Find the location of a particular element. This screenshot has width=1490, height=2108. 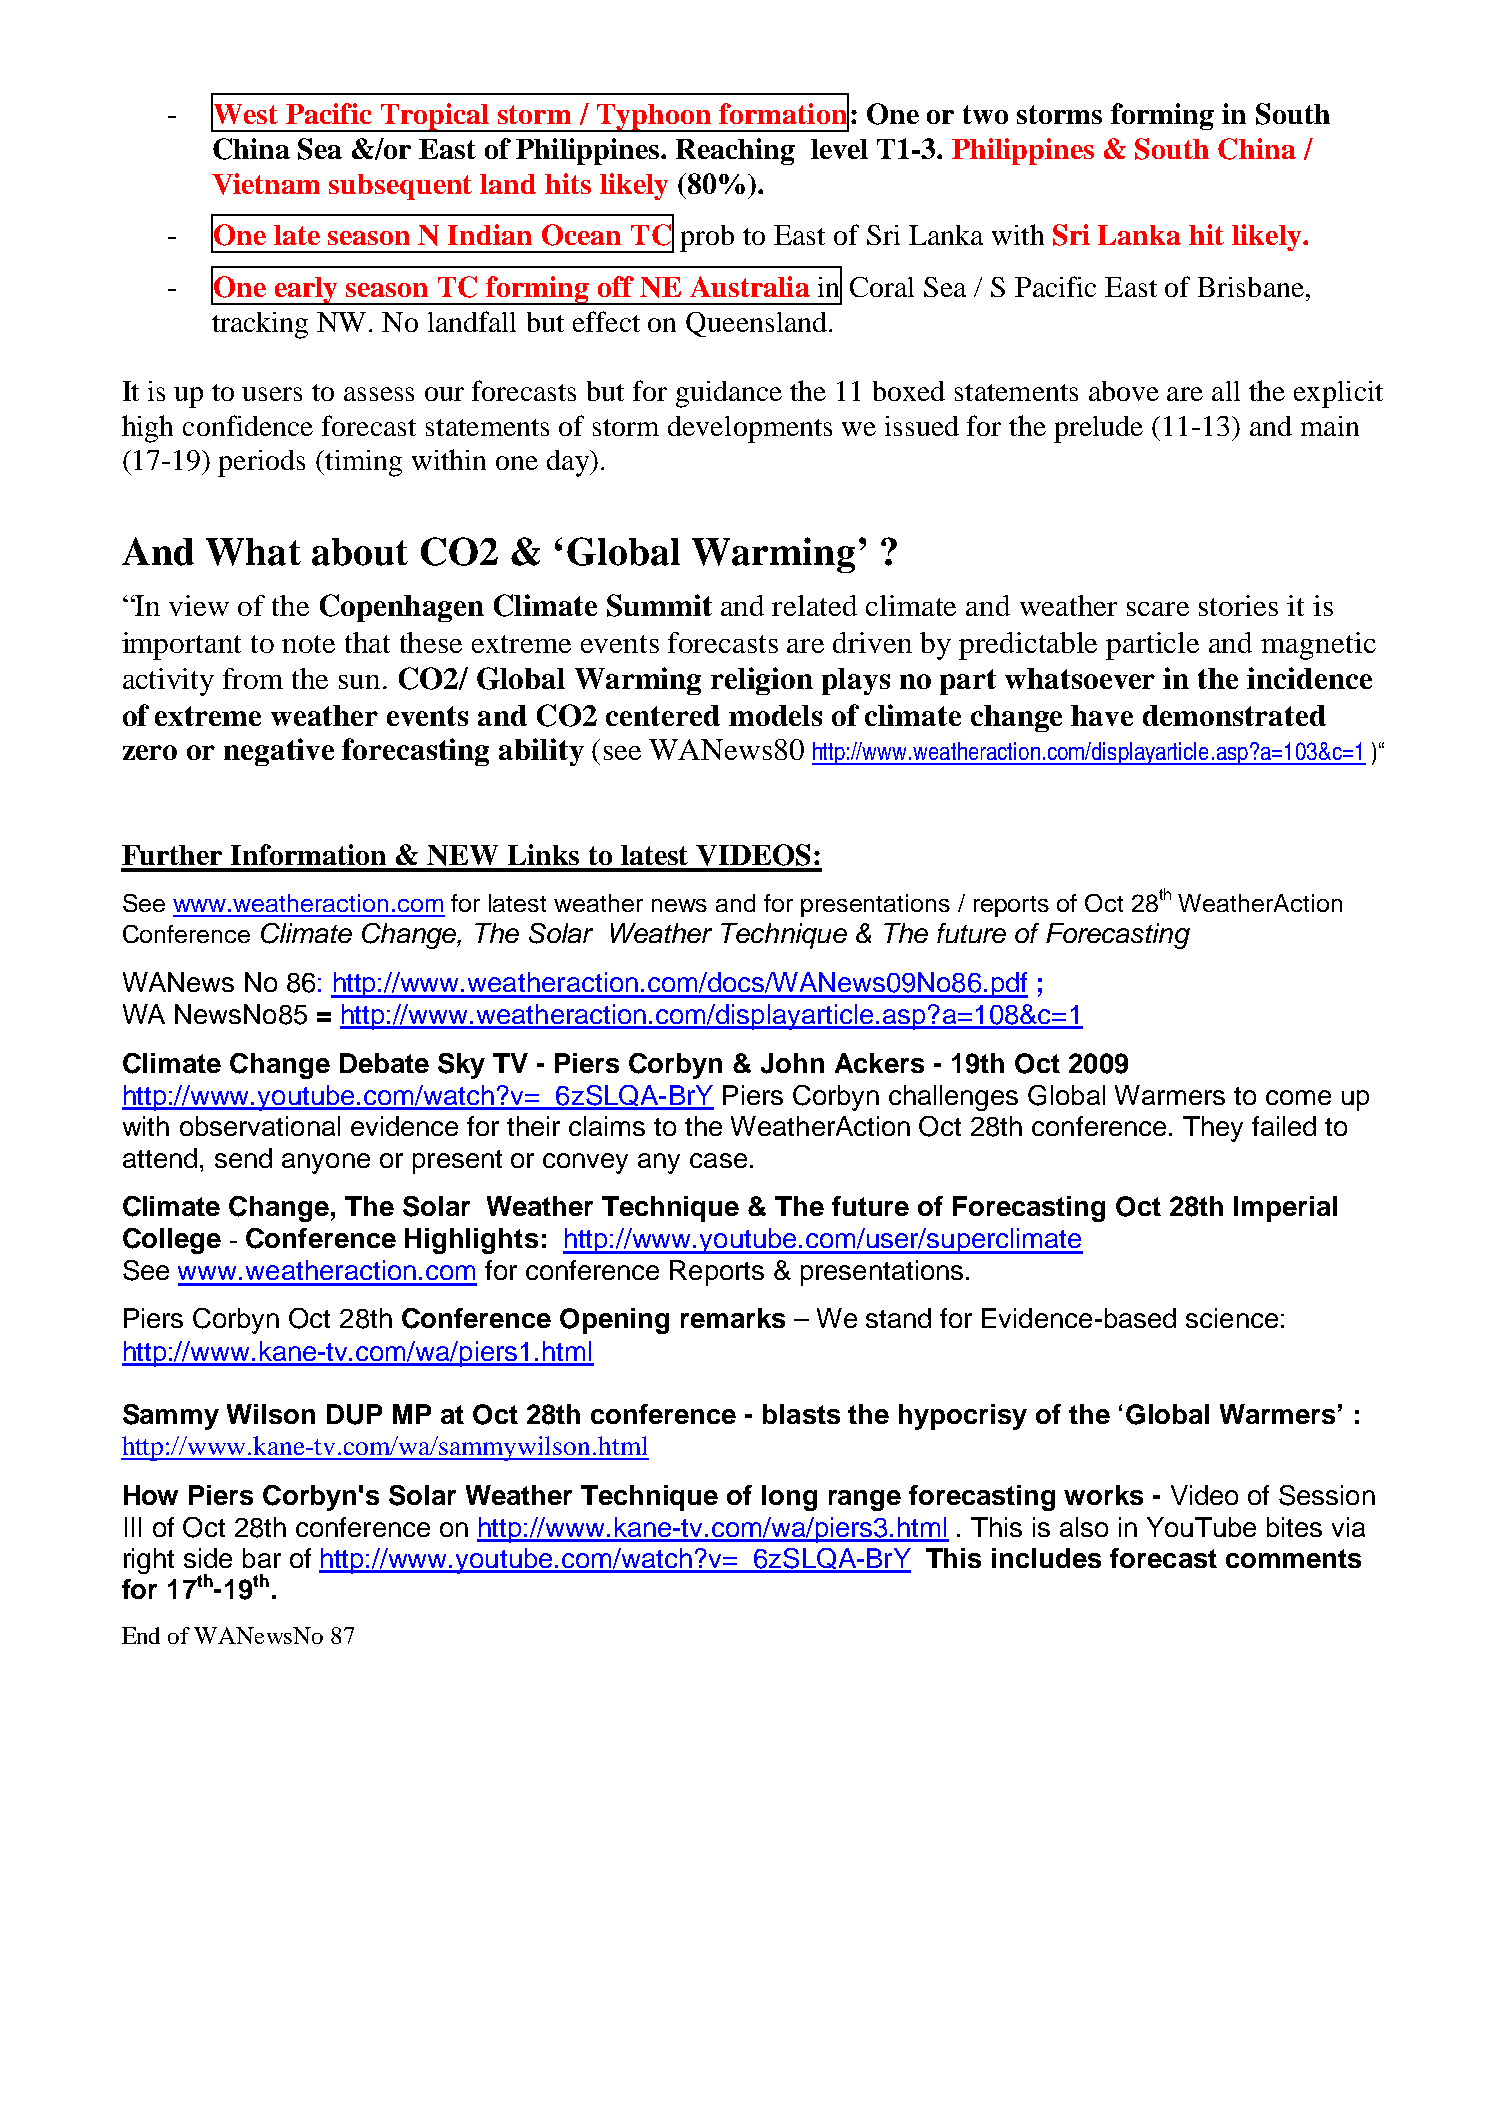

observational is located at coordinates (260, 1126).
